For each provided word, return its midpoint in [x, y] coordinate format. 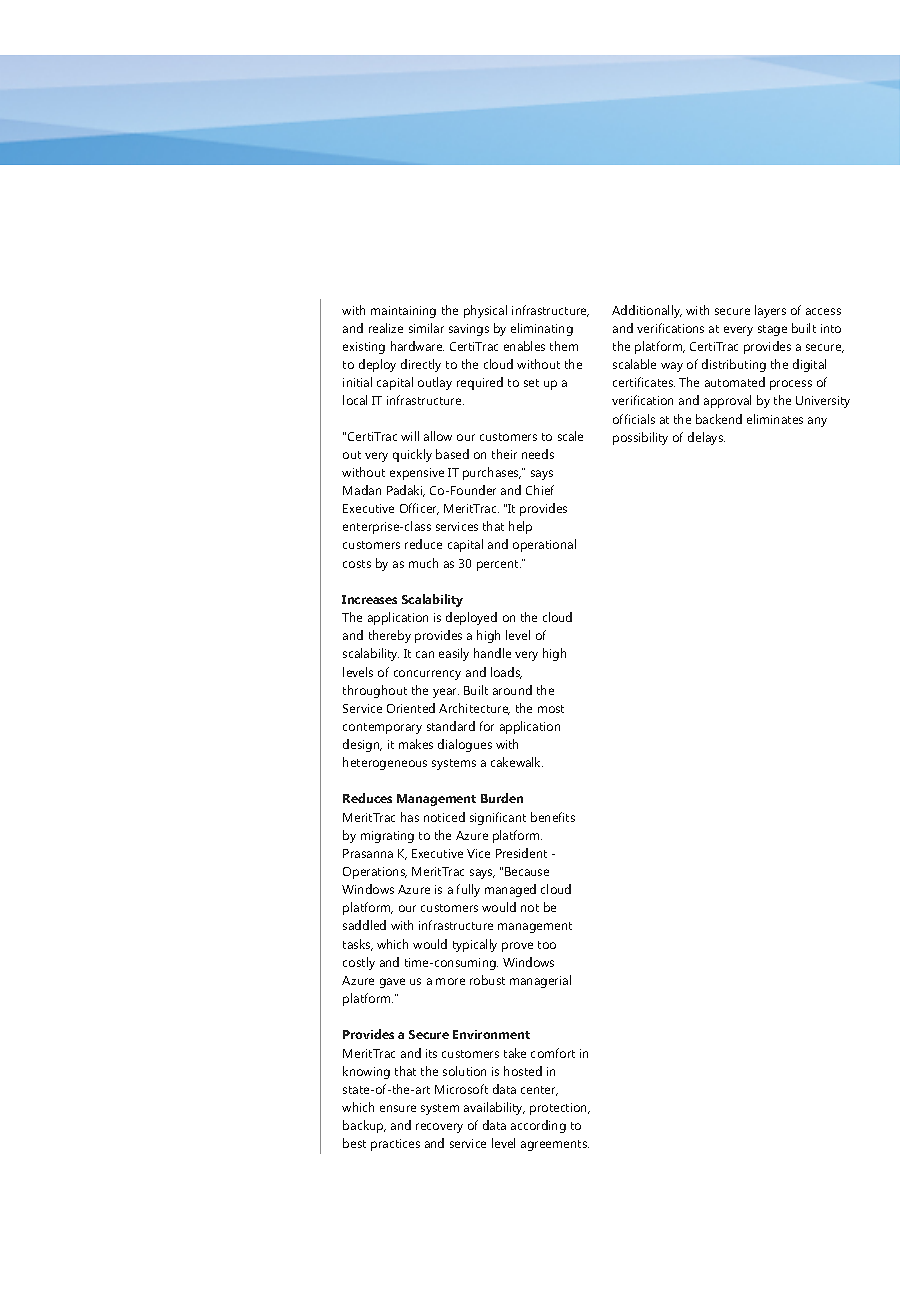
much [423, 563]
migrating [387, 837]
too [547, 945]
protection [560, 1109]
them [564, 346]
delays [706, 438]
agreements [555, 1145]
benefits [553, 817]
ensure [398, 1108]
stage [772, 330]
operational [544, 545]
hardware [417, 346]
